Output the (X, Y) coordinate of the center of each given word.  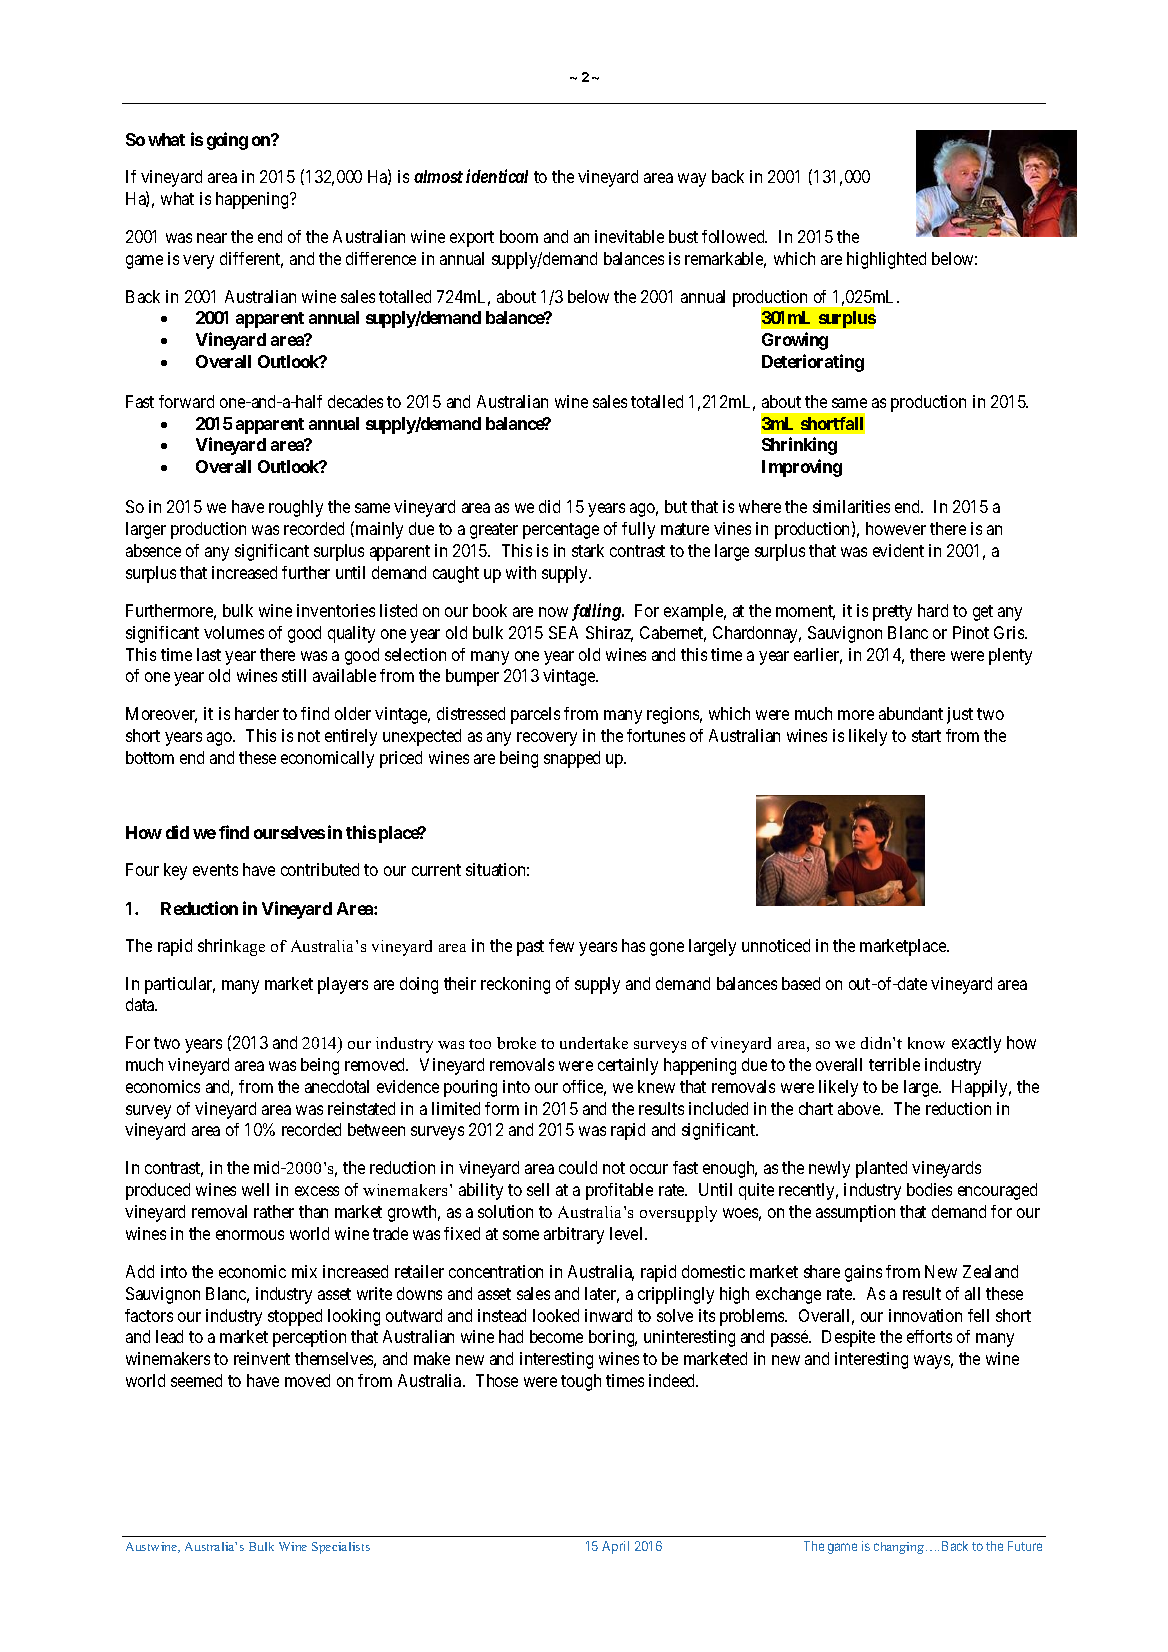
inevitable (629, 236)
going (227, 141)
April (615, 1547)
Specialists (341, 1548)
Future (1025, 1546)
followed (734, 236)
